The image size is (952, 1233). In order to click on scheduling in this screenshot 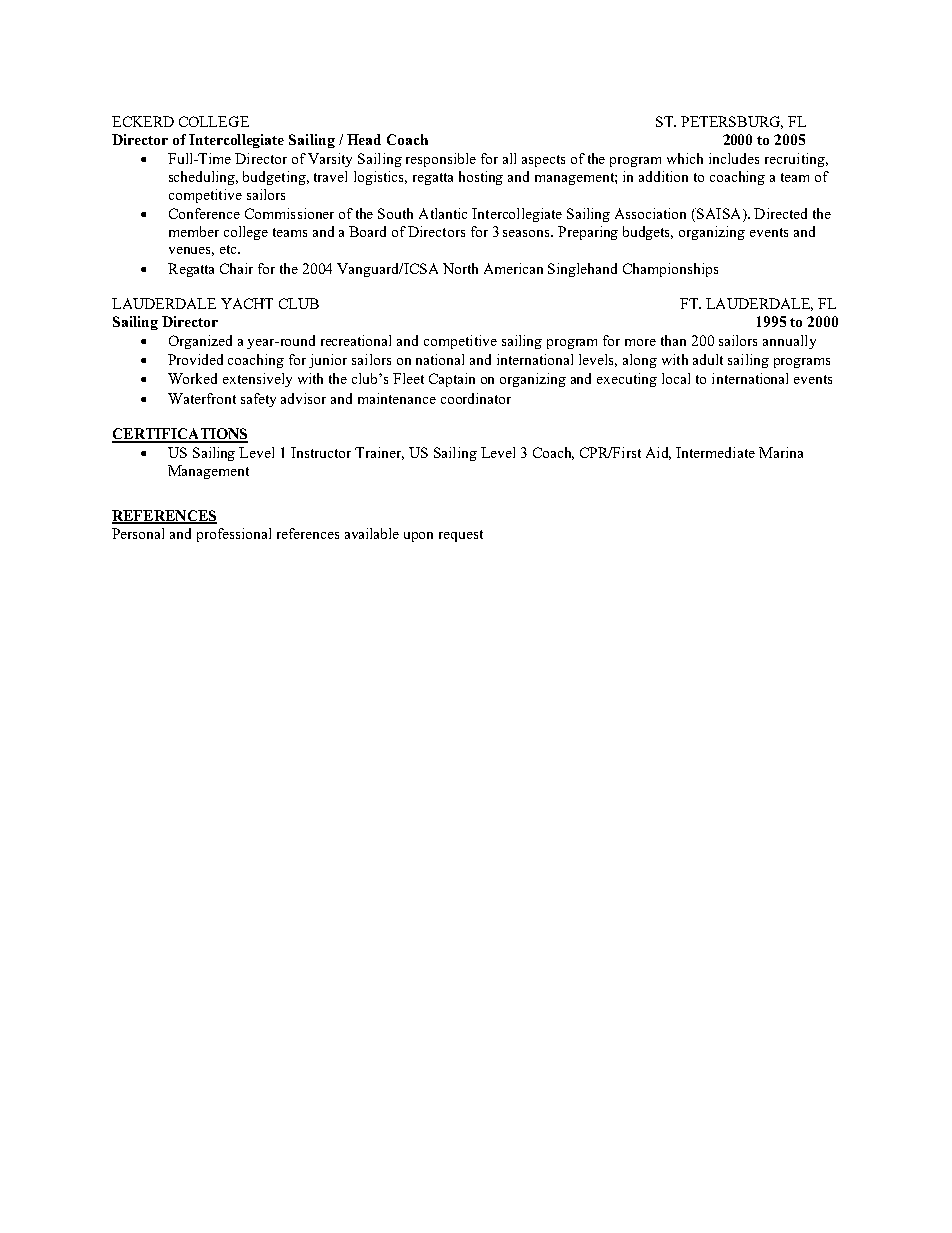, I will do `click(203, 178)`.
